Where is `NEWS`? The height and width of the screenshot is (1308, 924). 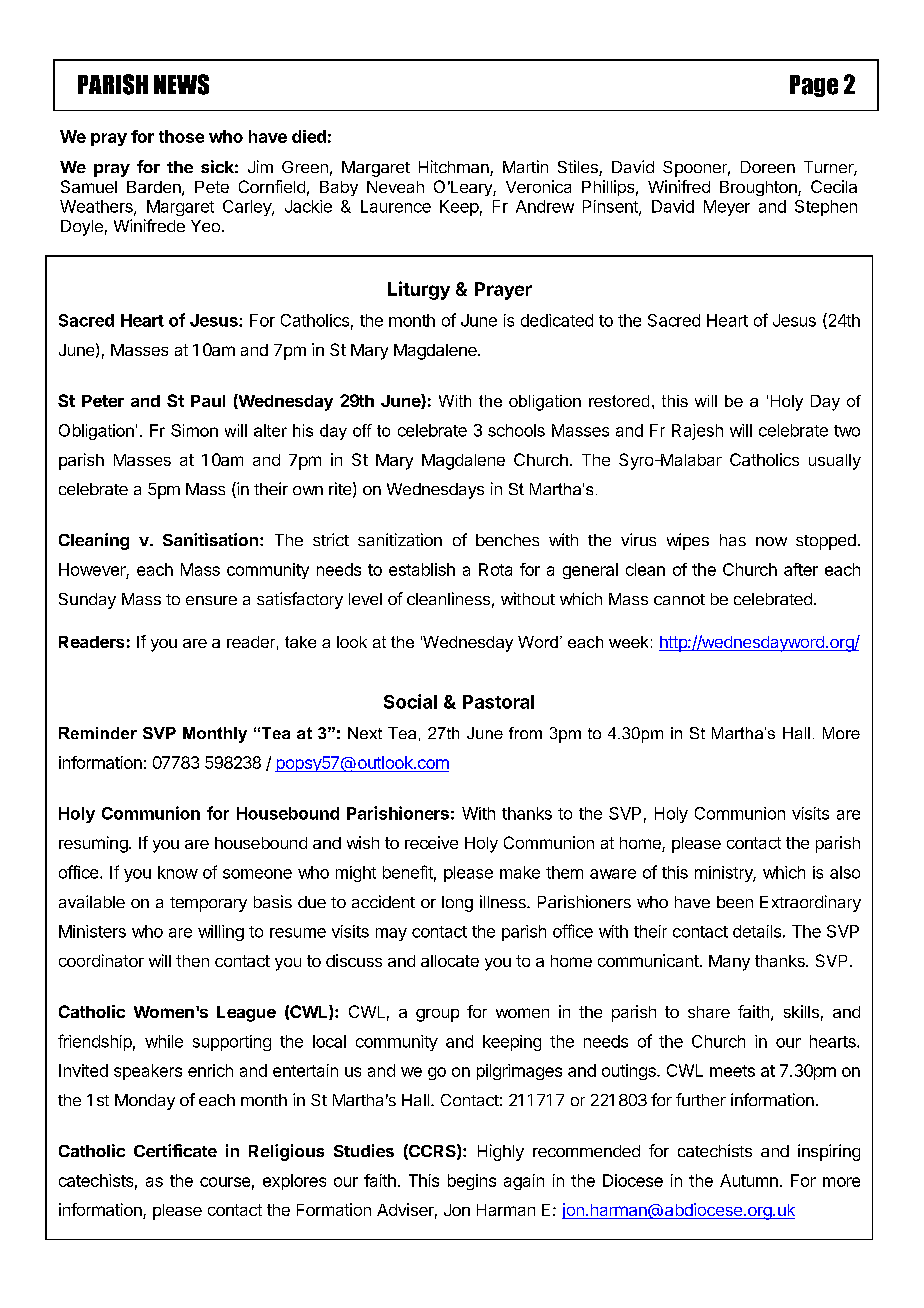
NEWS is located at coordinates (181, 84).
